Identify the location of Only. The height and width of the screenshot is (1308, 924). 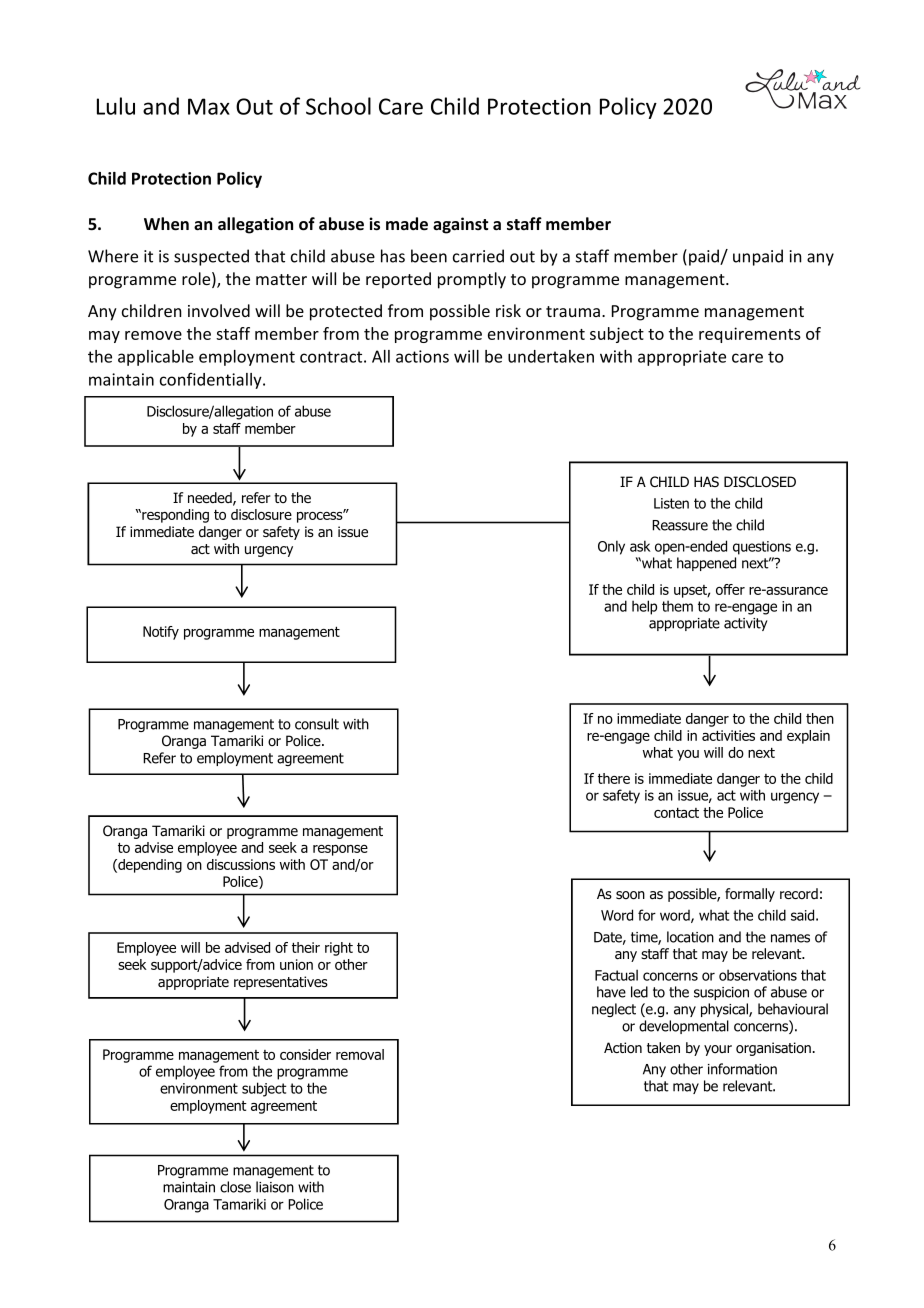
(611, 547).
